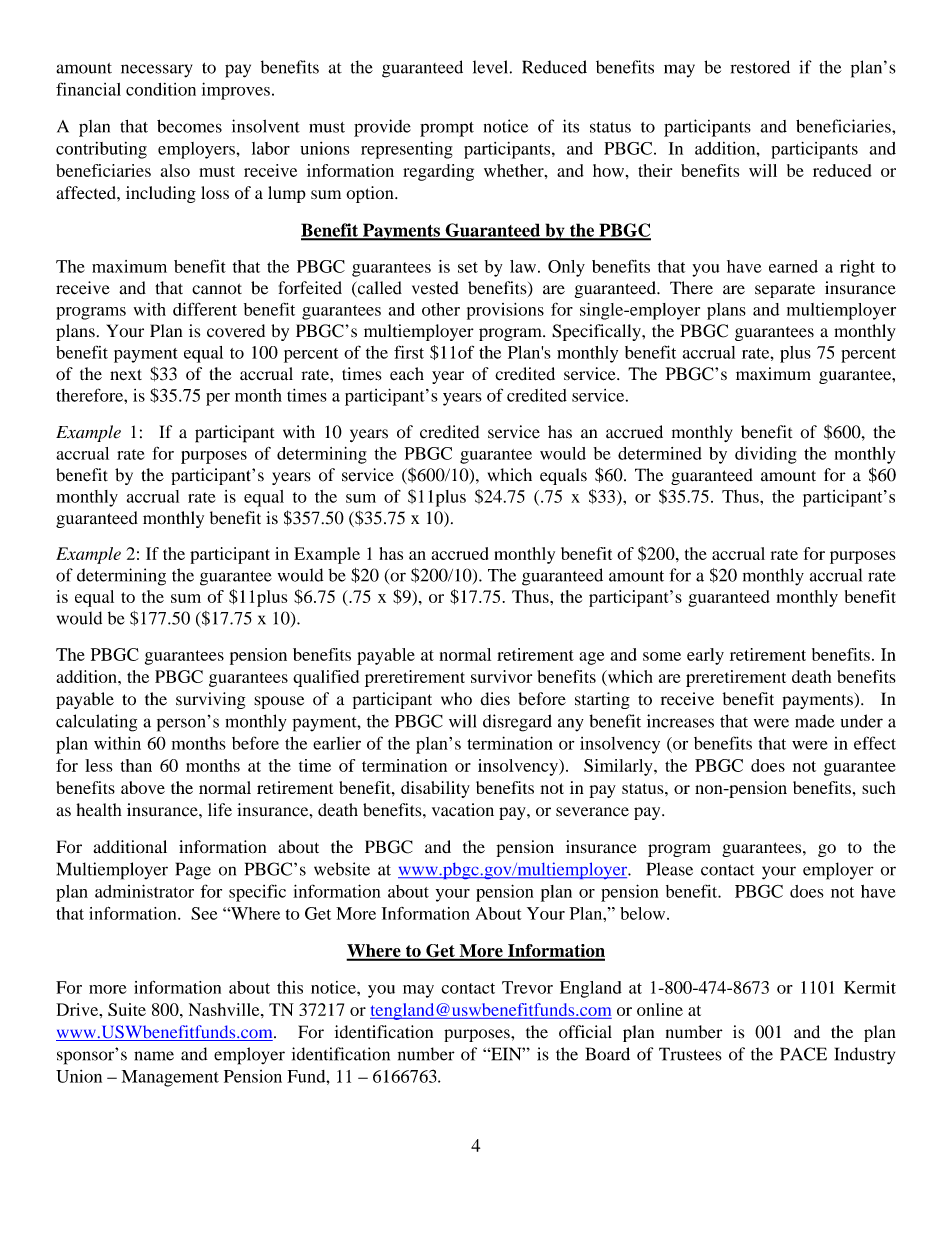 The width and height of the page is (952, 1233). Describe the element at coordinates (447, 129) in the page. I see `prompt` at that location.
